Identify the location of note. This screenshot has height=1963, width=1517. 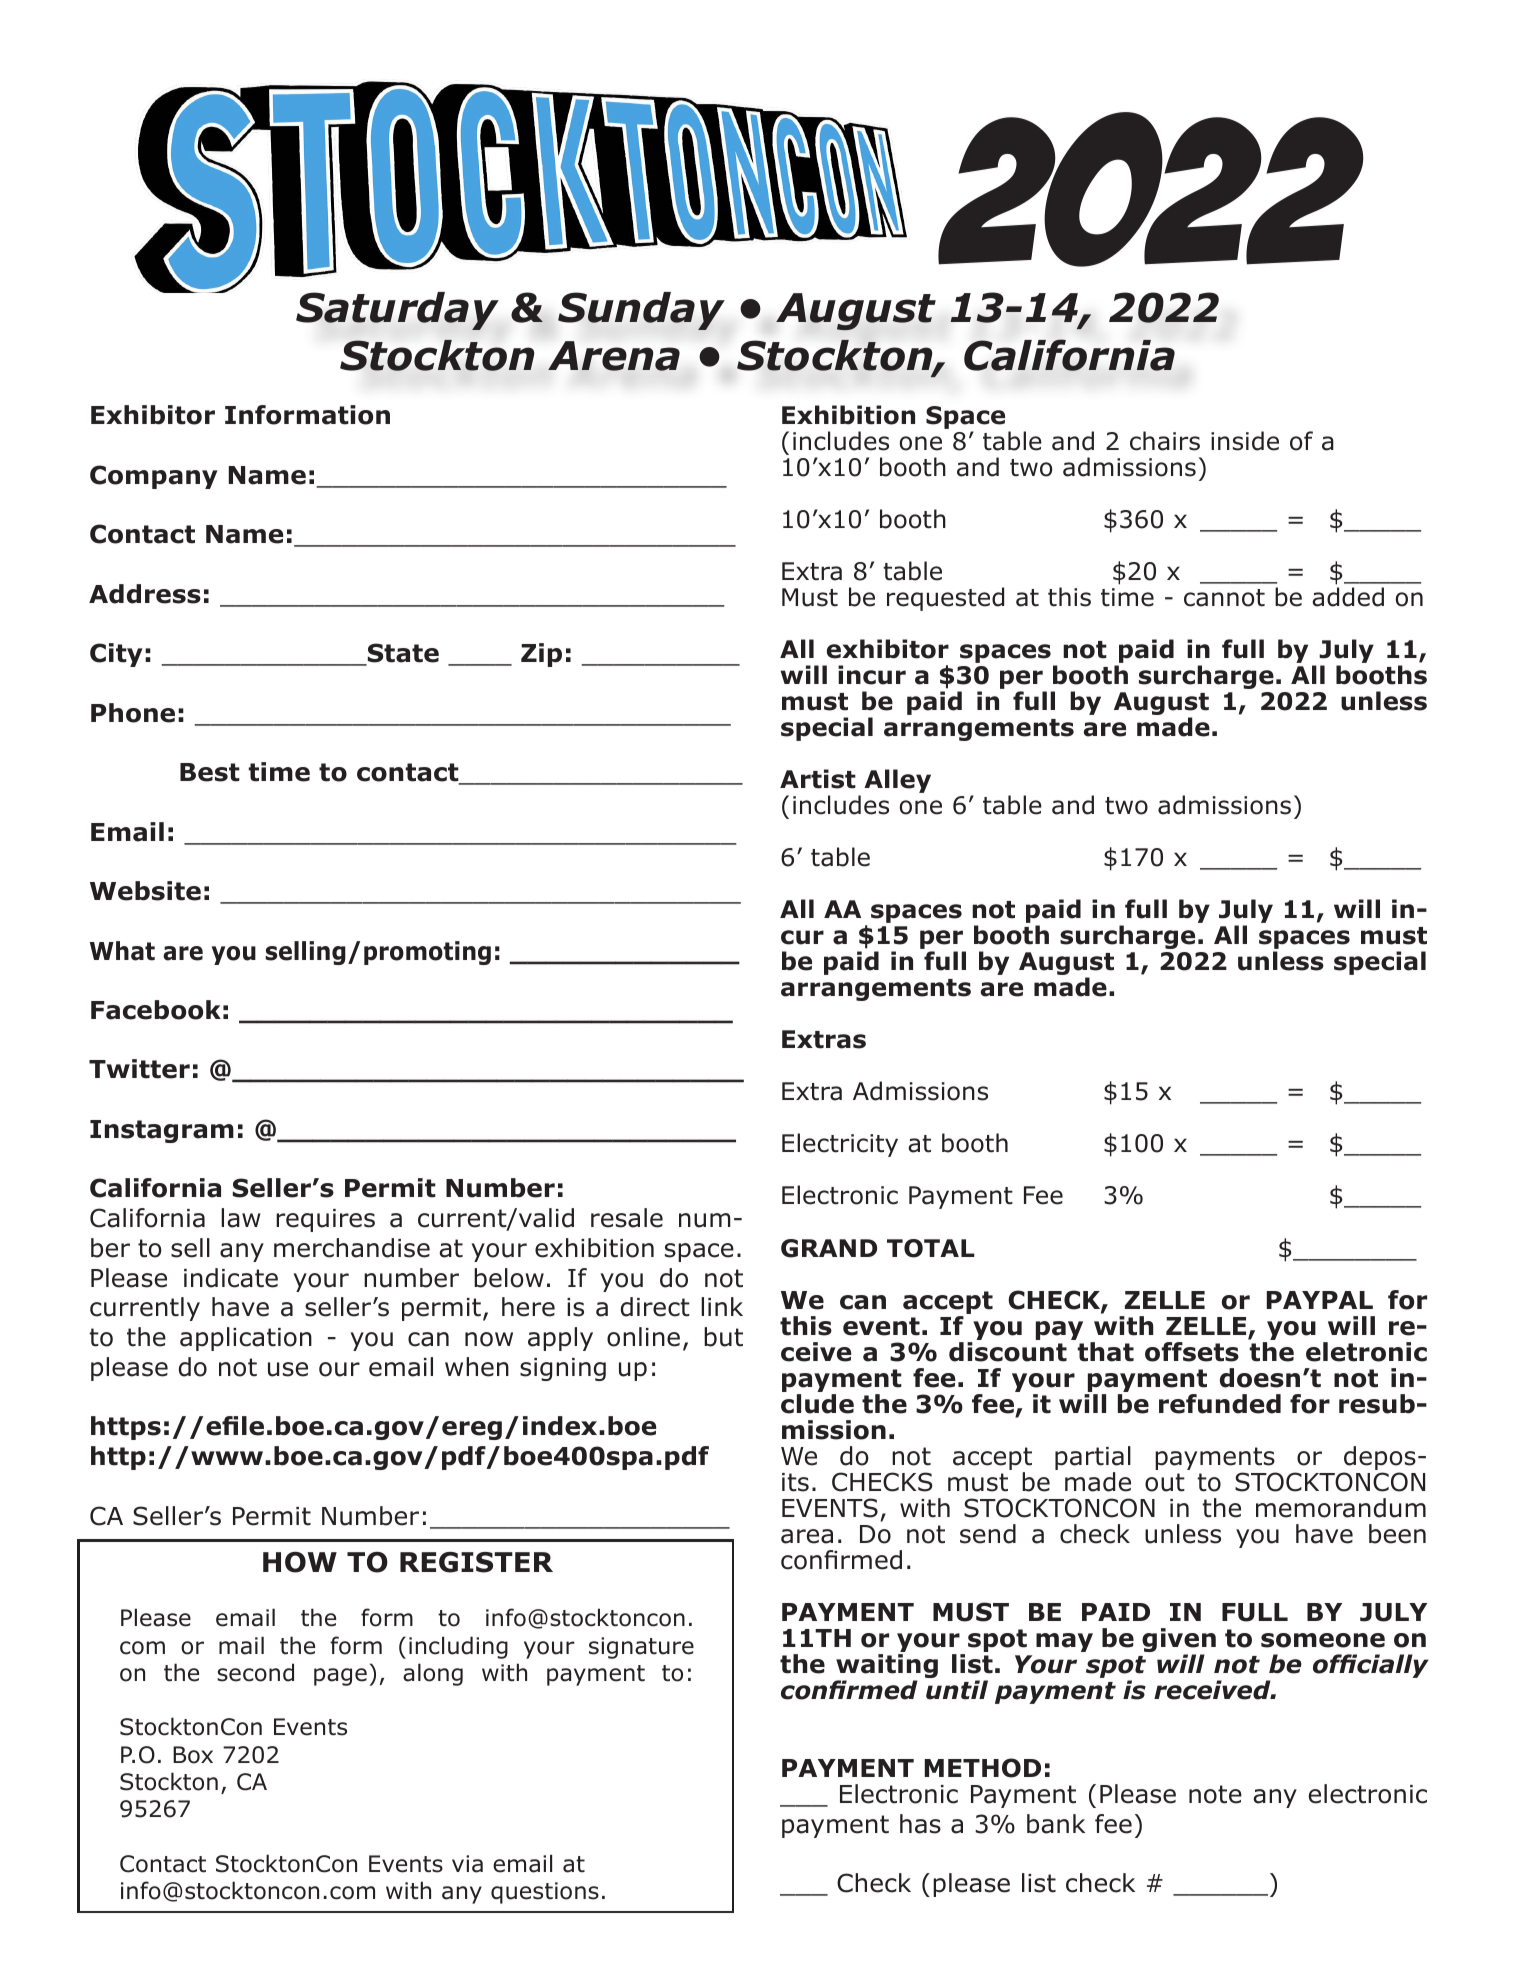
(1215, 1794).
